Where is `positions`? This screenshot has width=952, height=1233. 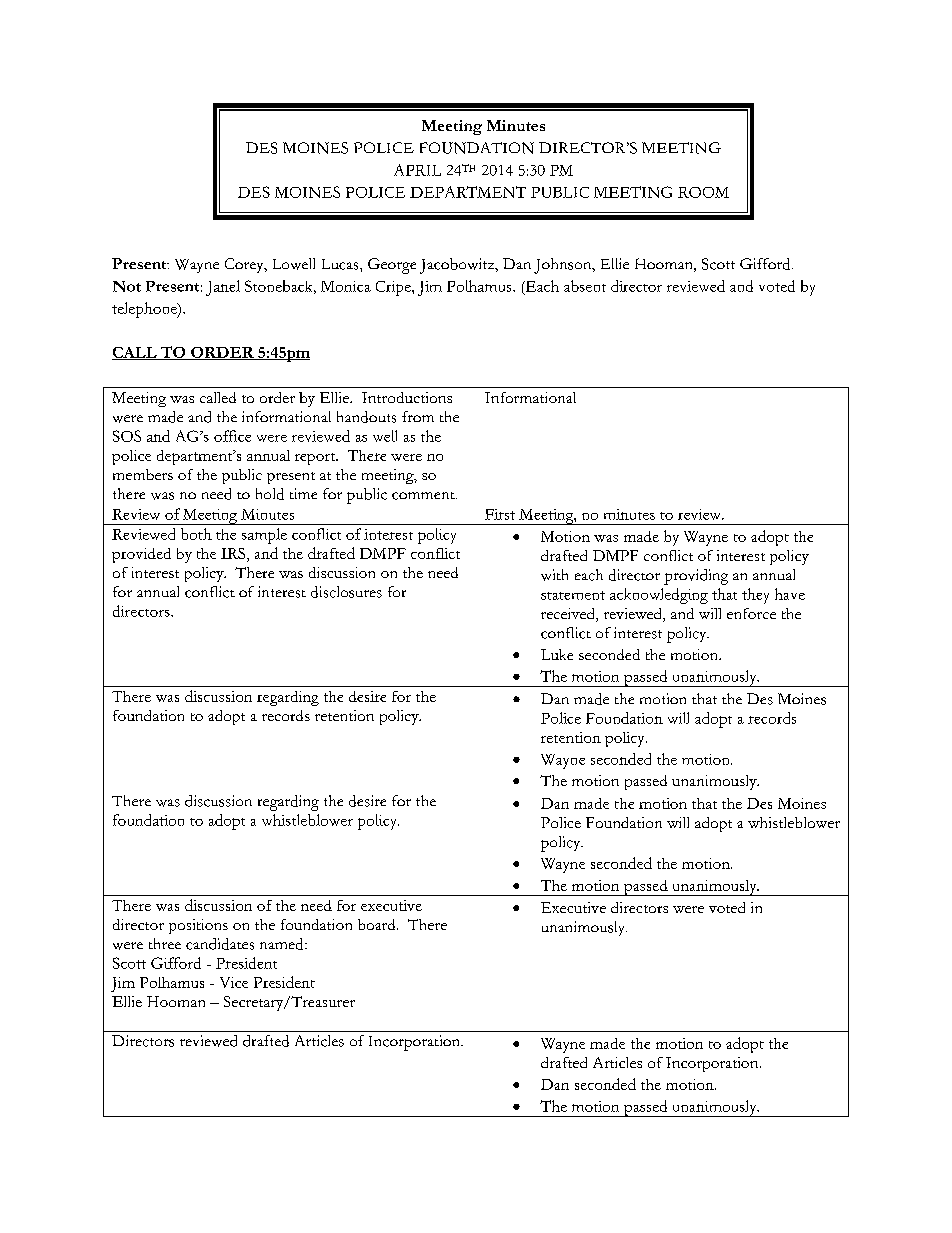 positions is located at coordinates (198, 926).
